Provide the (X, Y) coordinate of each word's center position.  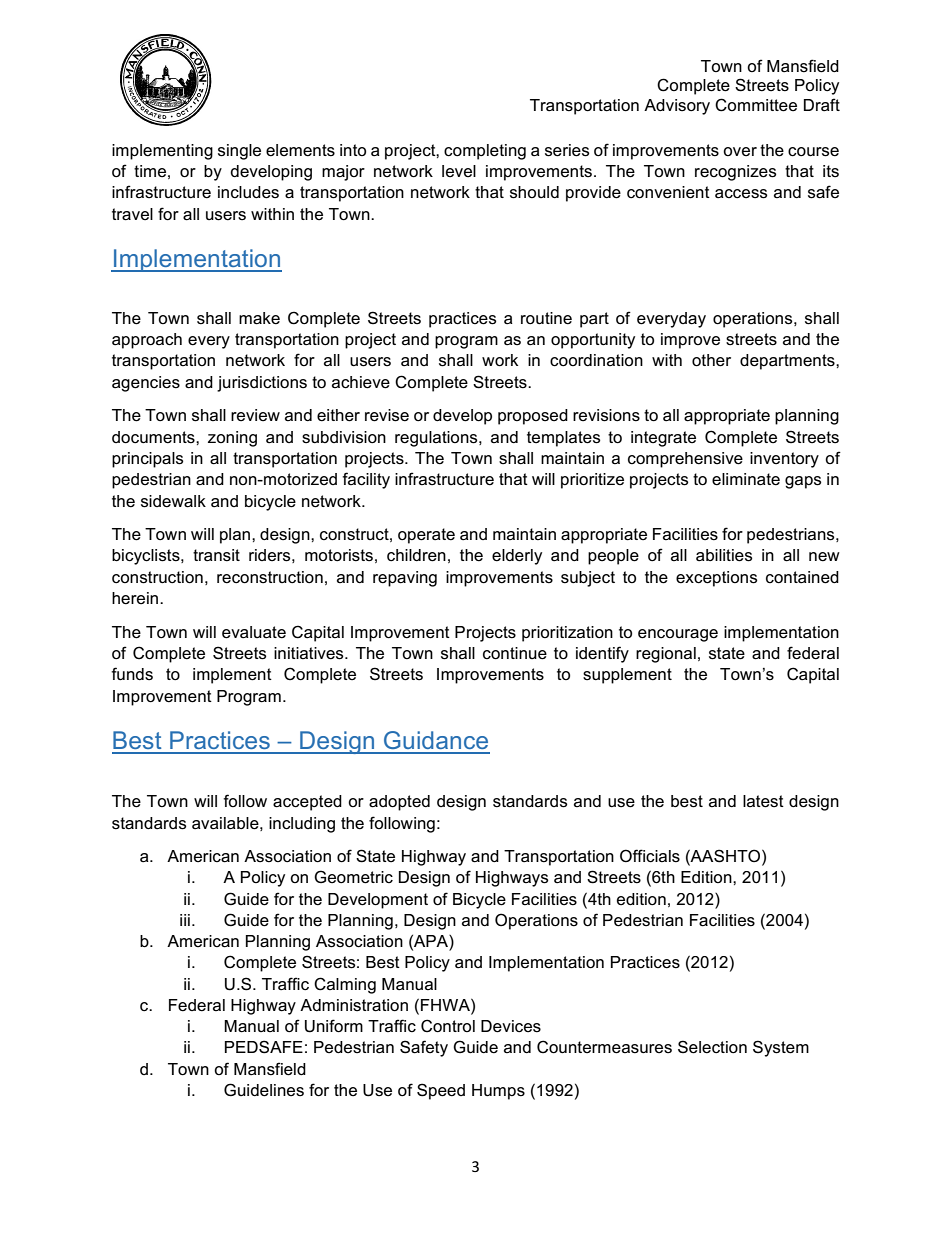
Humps (498, 1092)
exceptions (716, 579)
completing (485, 152)
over (740, 152)
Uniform (334, 1026)
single (239, 152)
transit (216, 555)
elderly (517, 557)
